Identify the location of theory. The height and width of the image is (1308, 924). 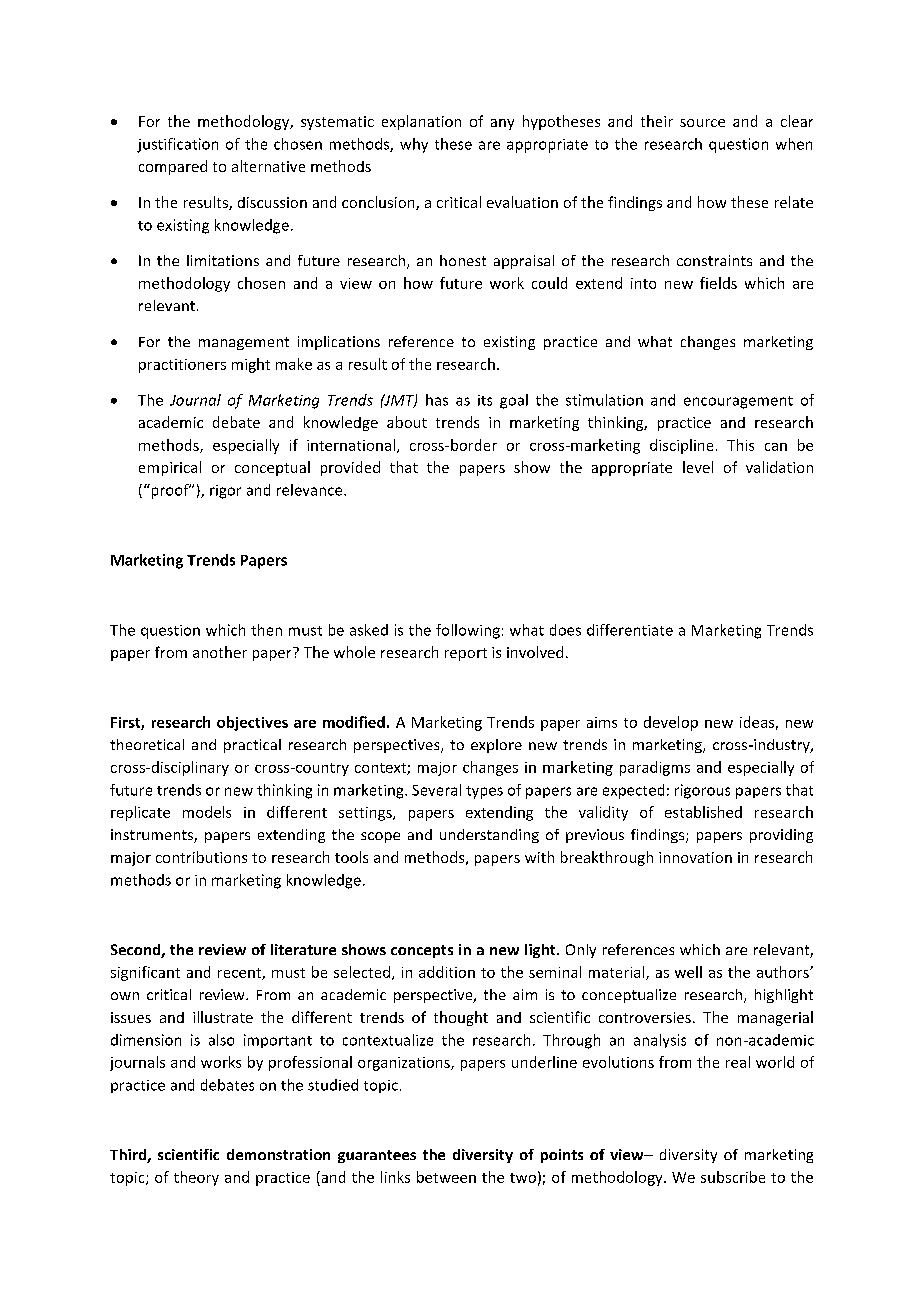
(196, 1178).
